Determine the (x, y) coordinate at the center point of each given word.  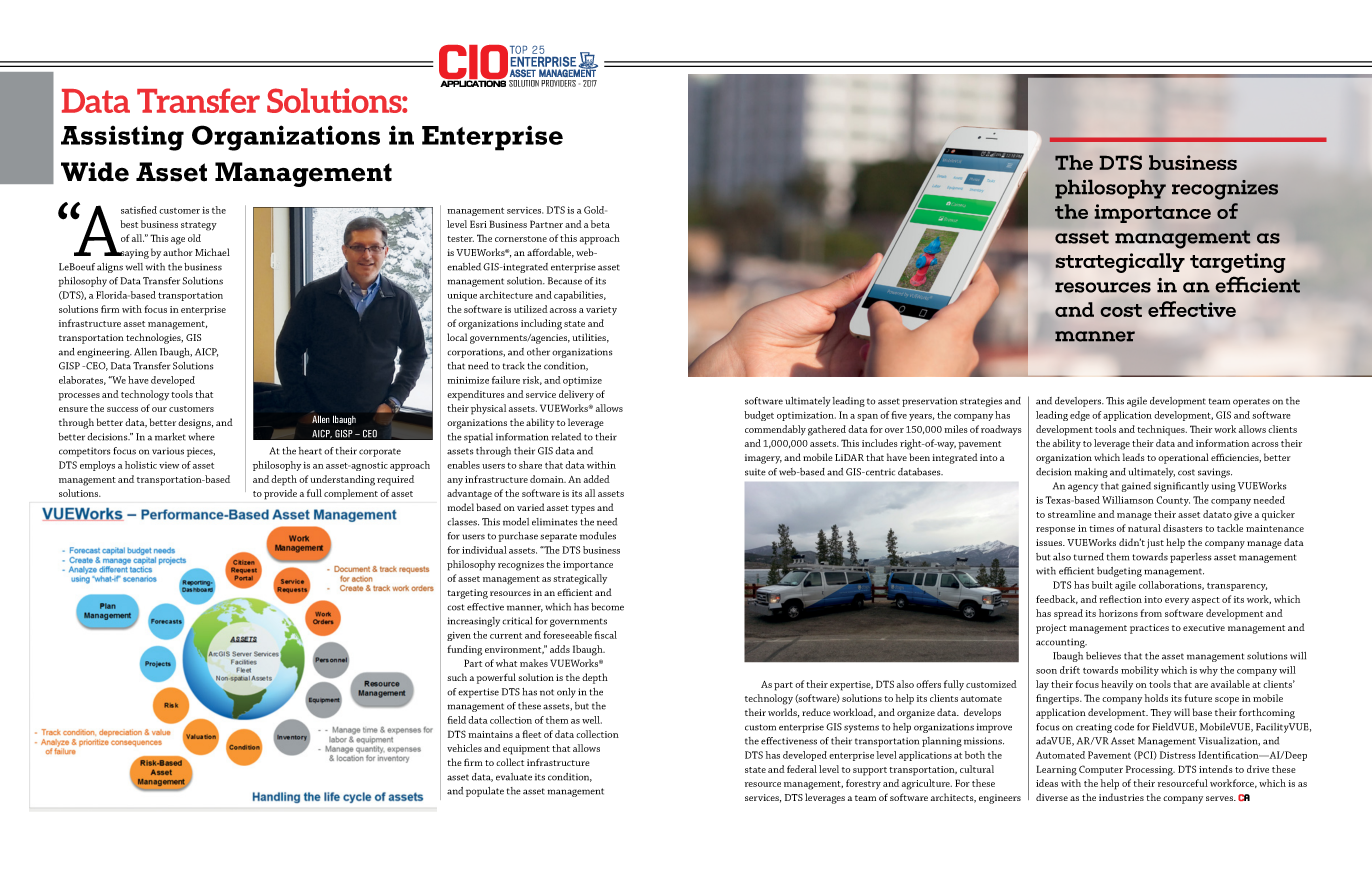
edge (1080, 416)
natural (1144, 528)
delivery (576, 395)
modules (598, 536)
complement (351, 494)
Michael (212, 252)
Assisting (122, 138)
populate (485, 792)
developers (1079, 402)
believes (1103, 656)
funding (464, 650)
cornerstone (521, 239)
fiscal (605, 635)
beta (600, 224)
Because (565, 281)
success (122, 409)
